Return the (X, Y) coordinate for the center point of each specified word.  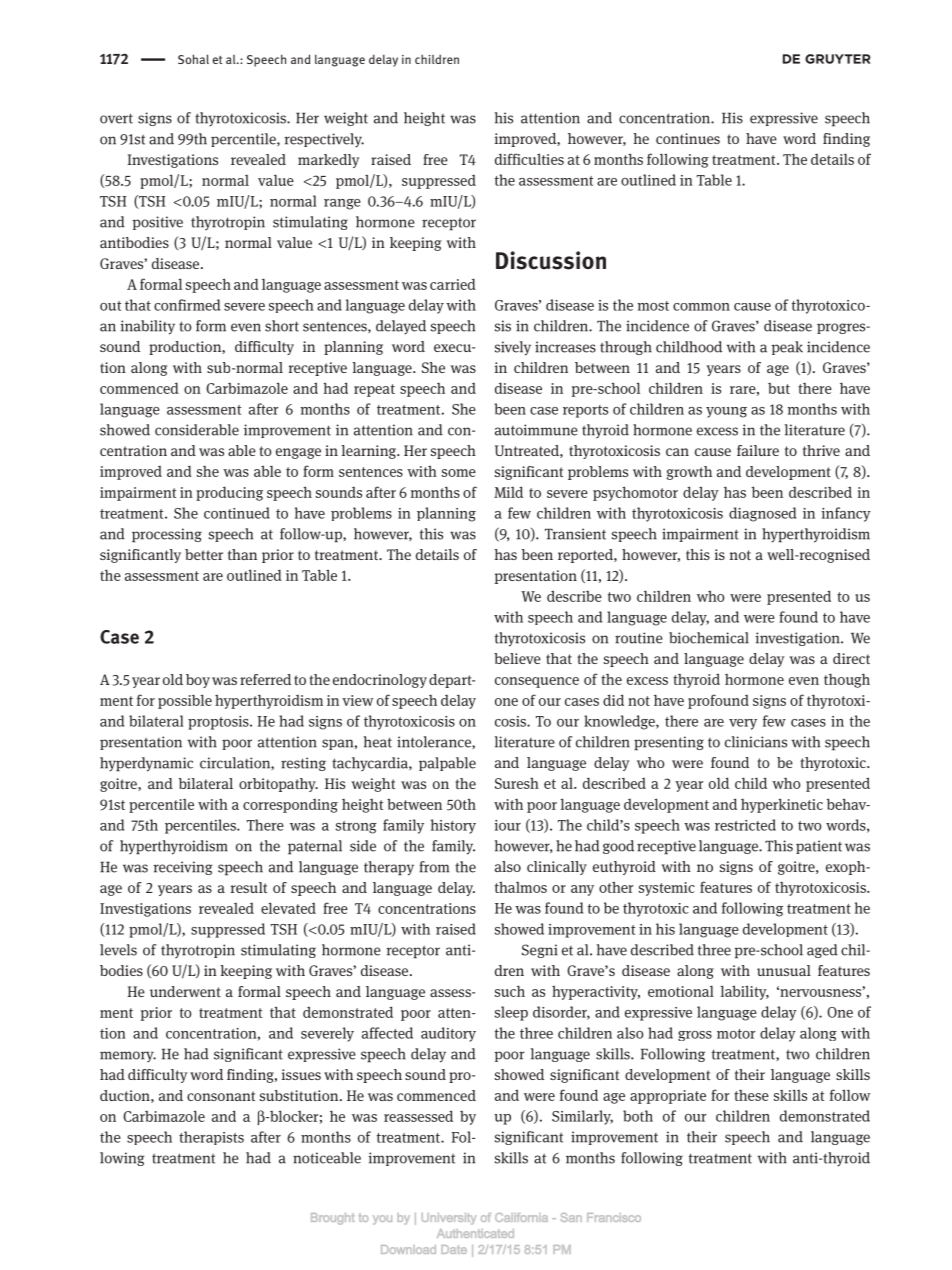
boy (198, 681)
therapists (211, 1138)
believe (517, 658)
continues (688, 138)
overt (116, 118)
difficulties (529, 159)
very (743, 724)
